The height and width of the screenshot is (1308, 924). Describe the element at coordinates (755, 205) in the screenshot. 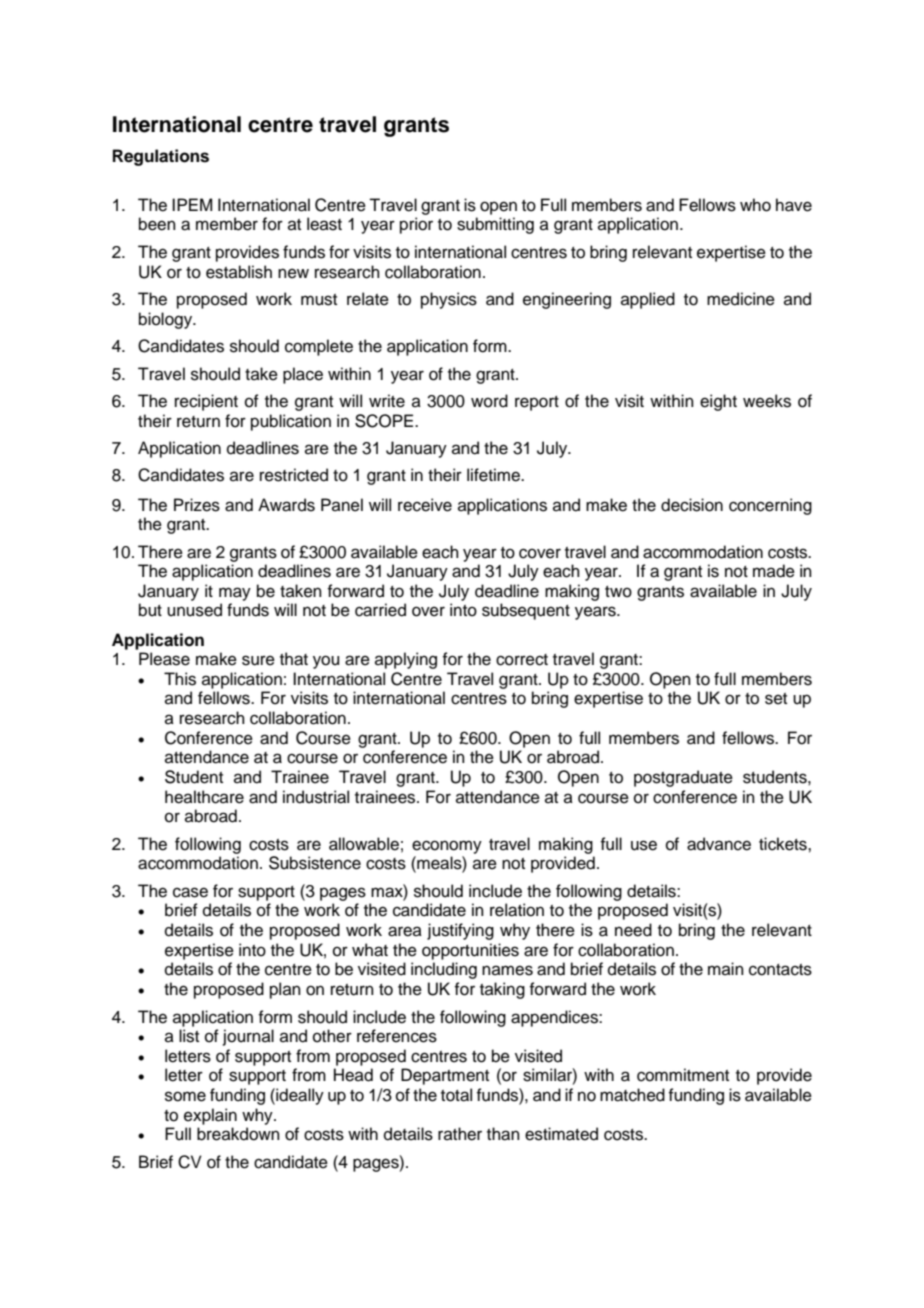

I see `who` at that location.
